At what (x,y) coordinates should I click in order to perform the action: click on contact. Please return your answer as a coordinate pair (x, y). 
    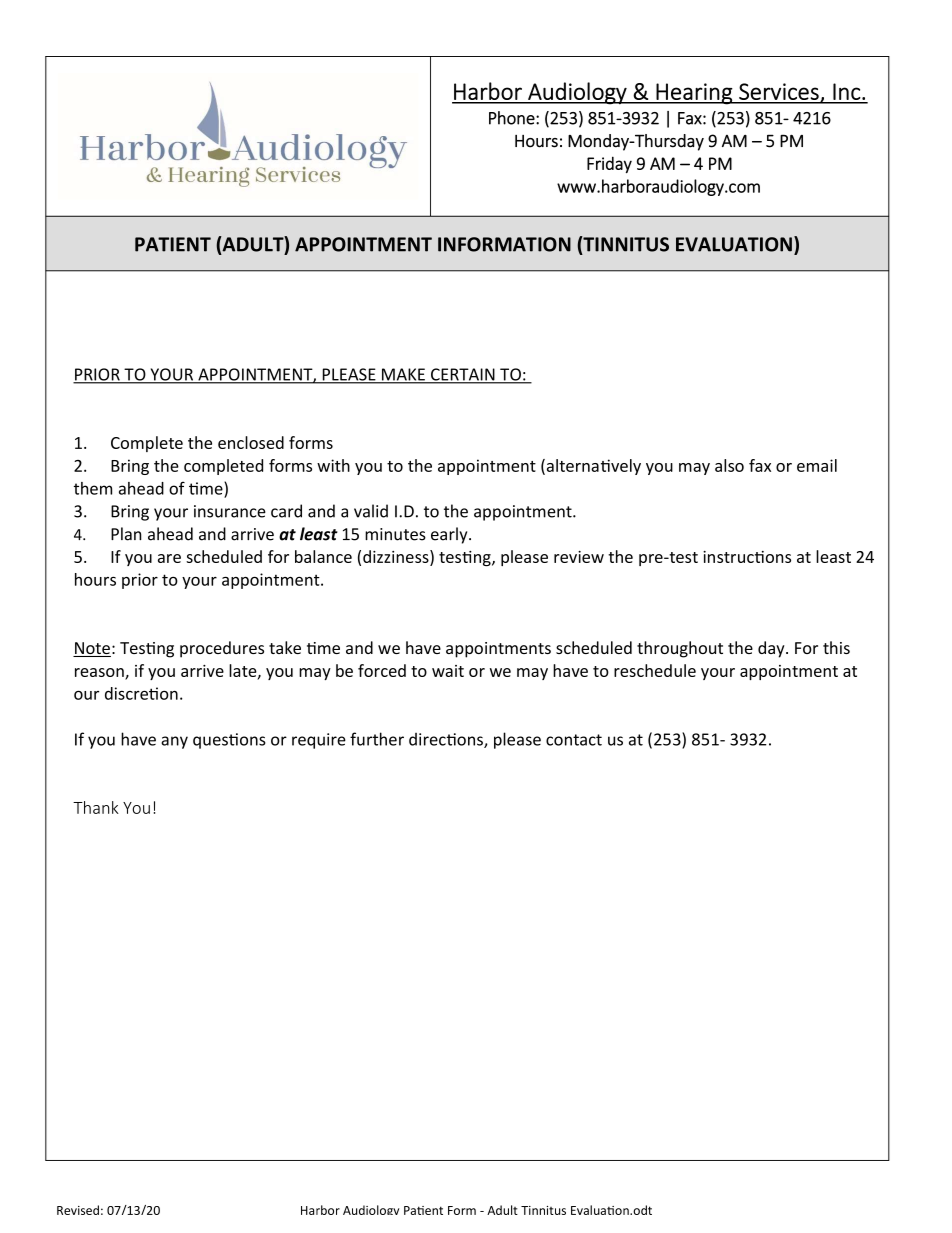
    Looking at the image, I should click on (574, 740).
